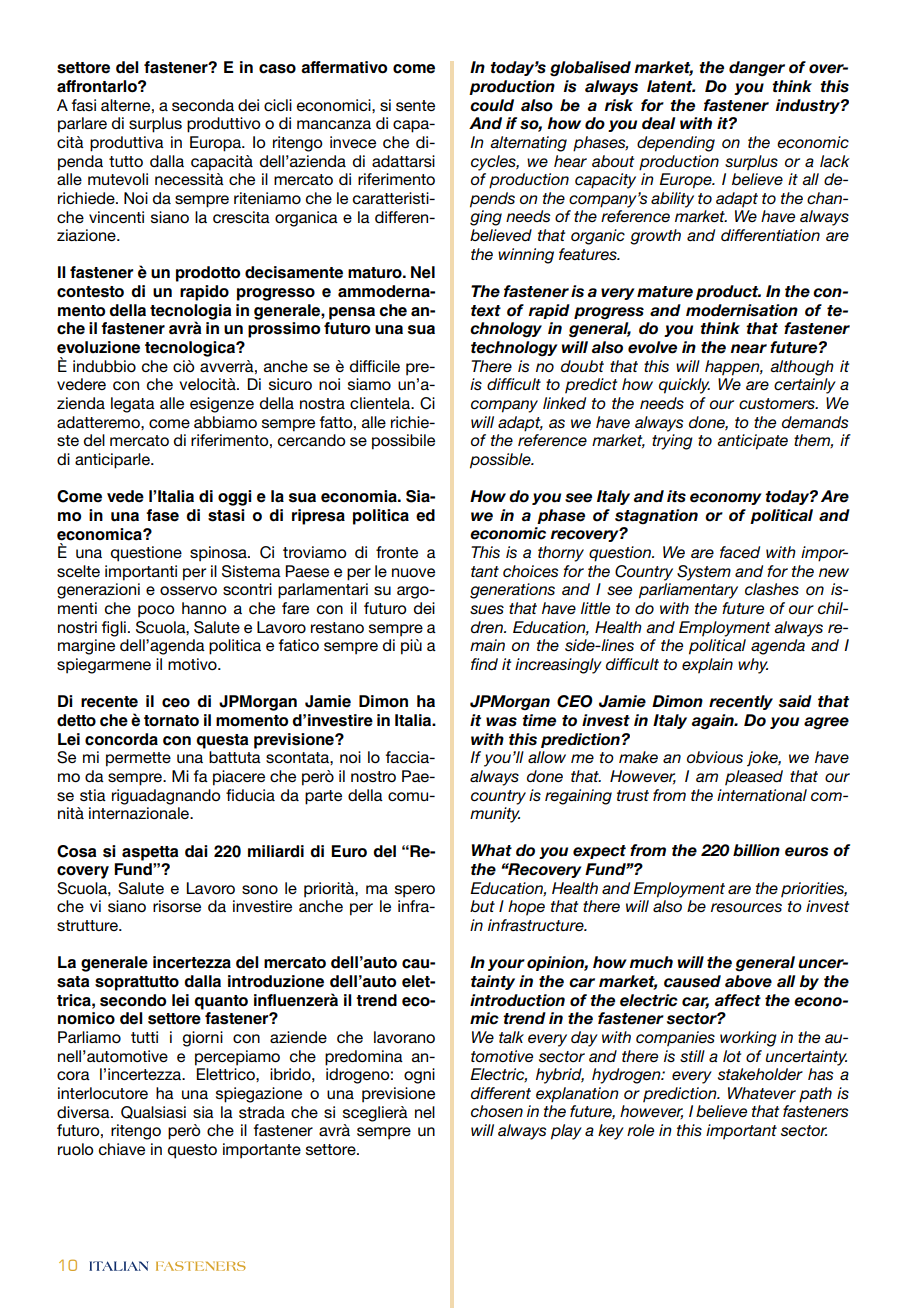  Describe the element at coordinates (497, 1111) in the document. I see `chosen` at that location.
